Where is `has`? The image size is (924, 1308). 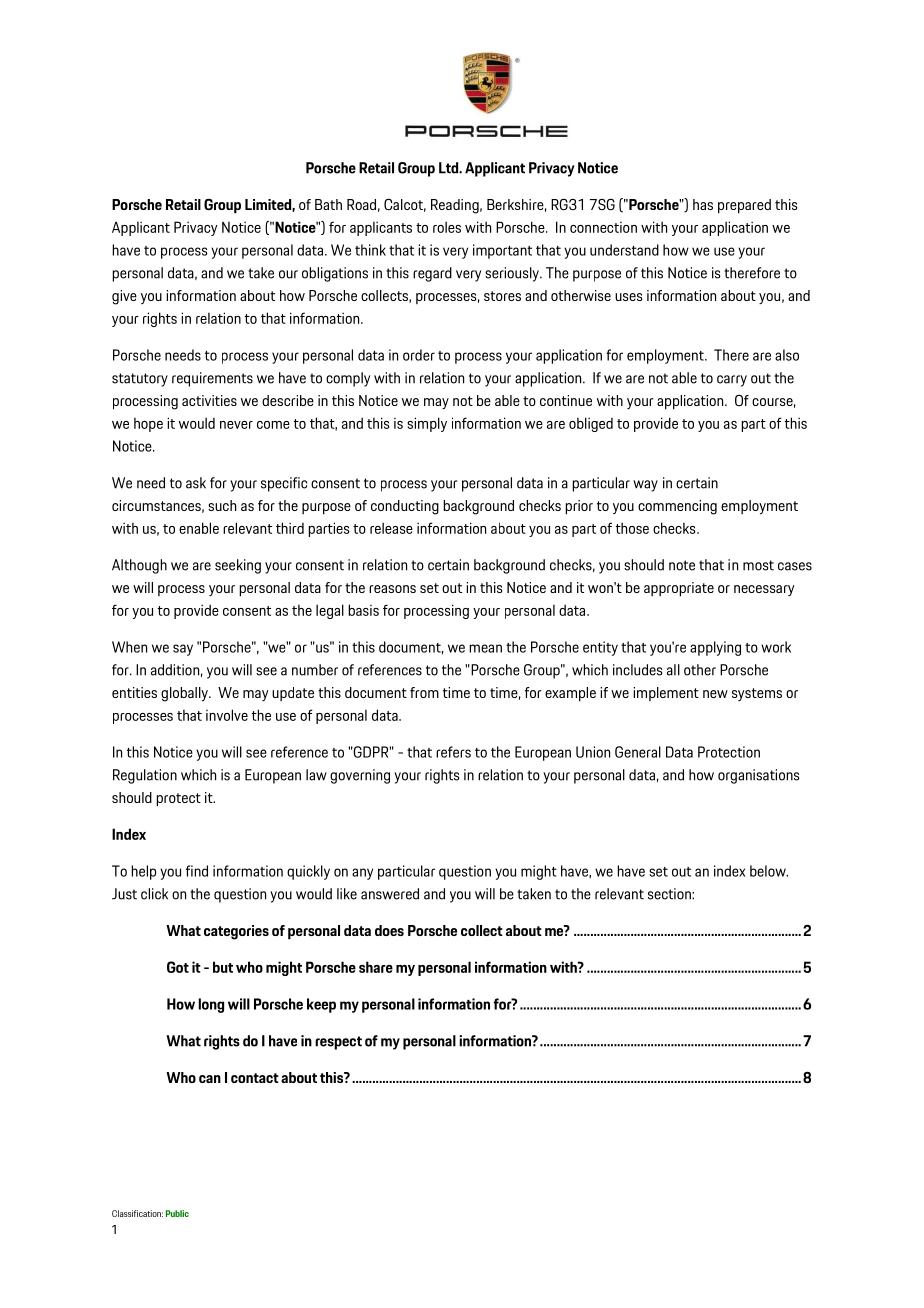
has is located at coordinates (703, 204).
